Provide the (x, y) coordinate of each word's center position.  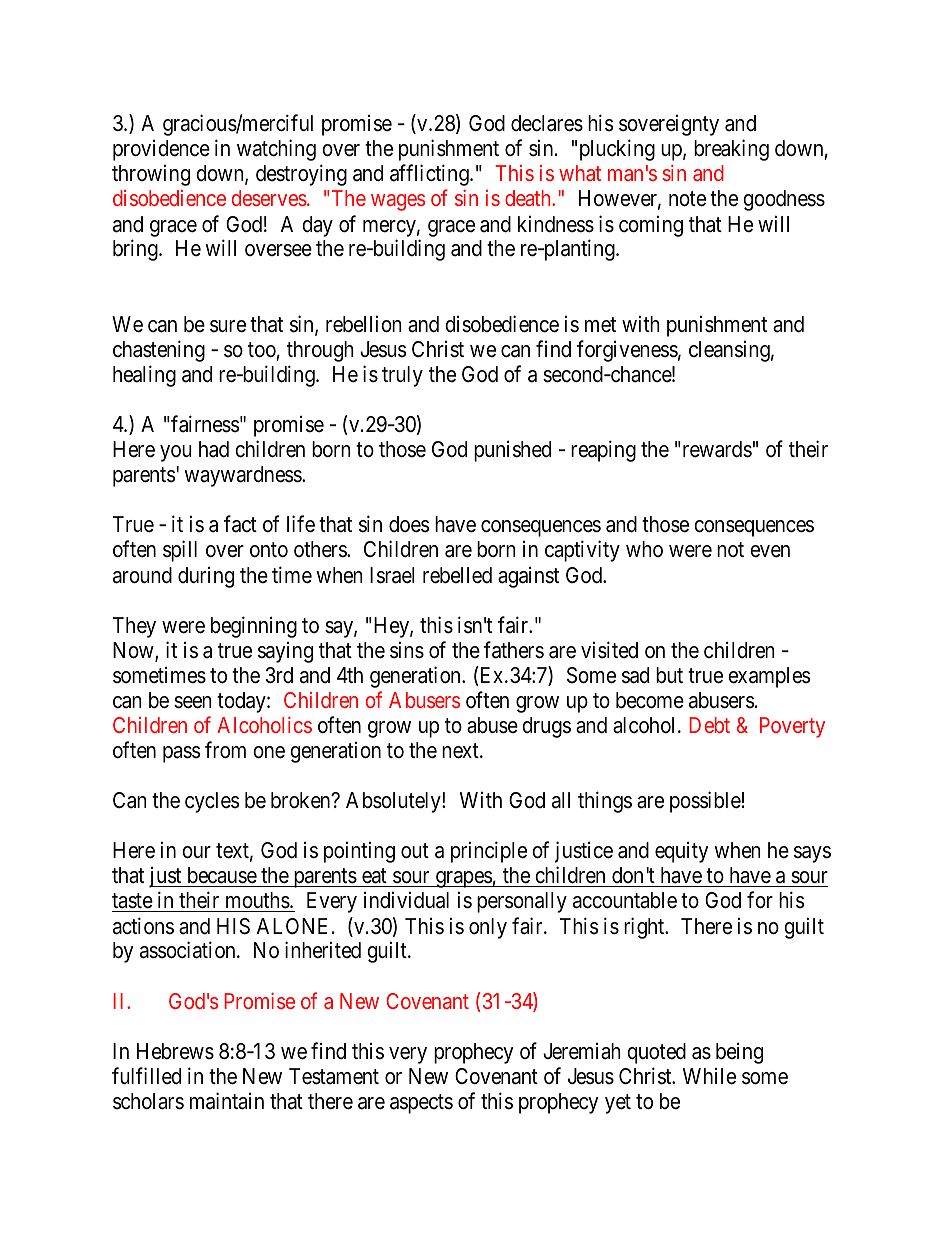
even (770, 551)
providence (161, 150)
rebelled (457, 575)
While (709, 1076)
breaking (731, 150)
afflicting (430, 175)
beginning (254, 627)
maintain (227, 1101)
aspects (421, 1104)
